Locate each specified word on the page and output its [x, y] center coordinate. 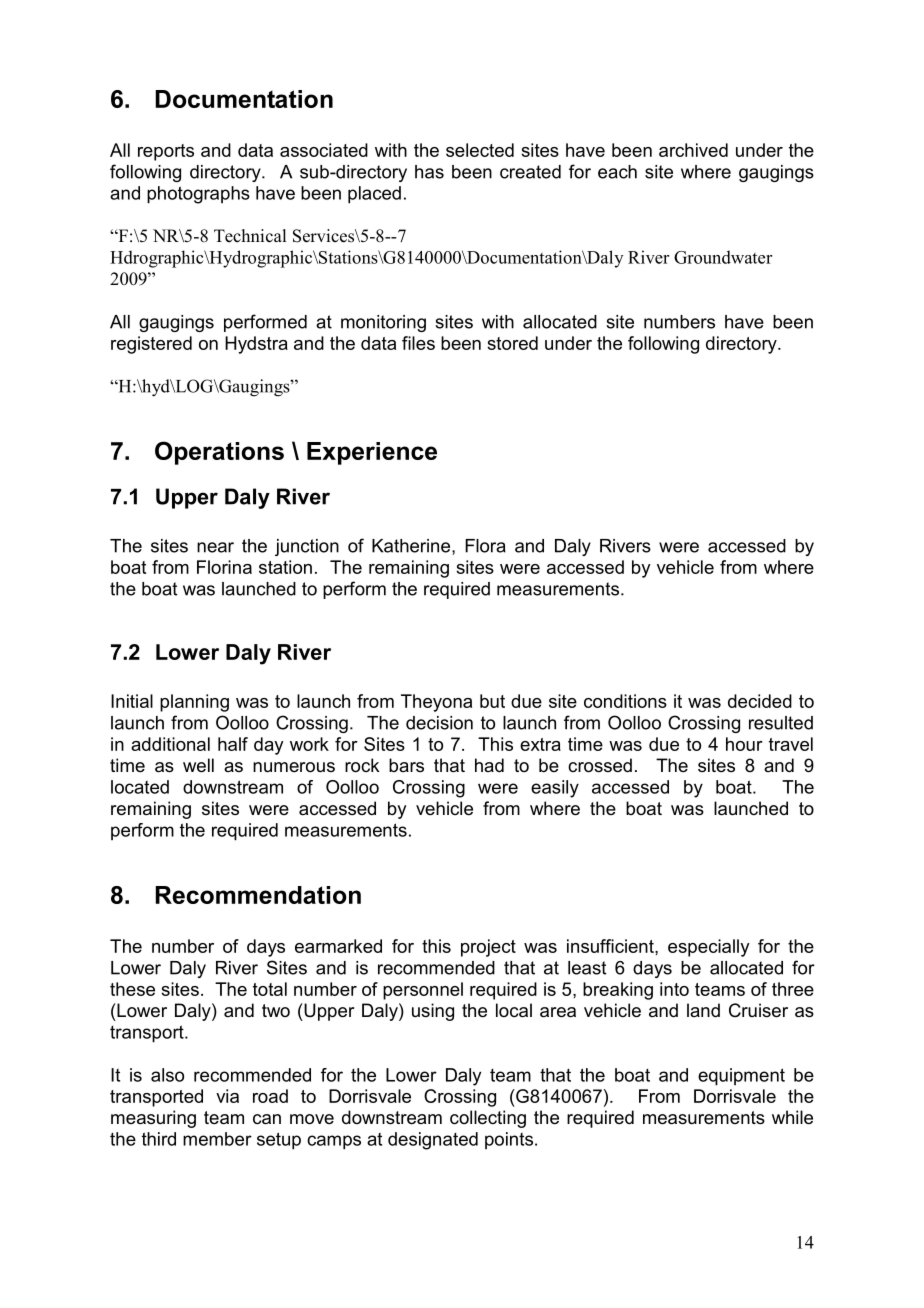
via [227, 1096]
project [488, 948]
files [418, 343]
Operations [219, 453]
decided [760, 701]
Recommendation [258, 895]
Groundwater [723, 257]
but [492, 701]
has [429, 172]
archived [693, 150]
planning [194, 703]
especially [709, 948]
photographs [198, 195]
